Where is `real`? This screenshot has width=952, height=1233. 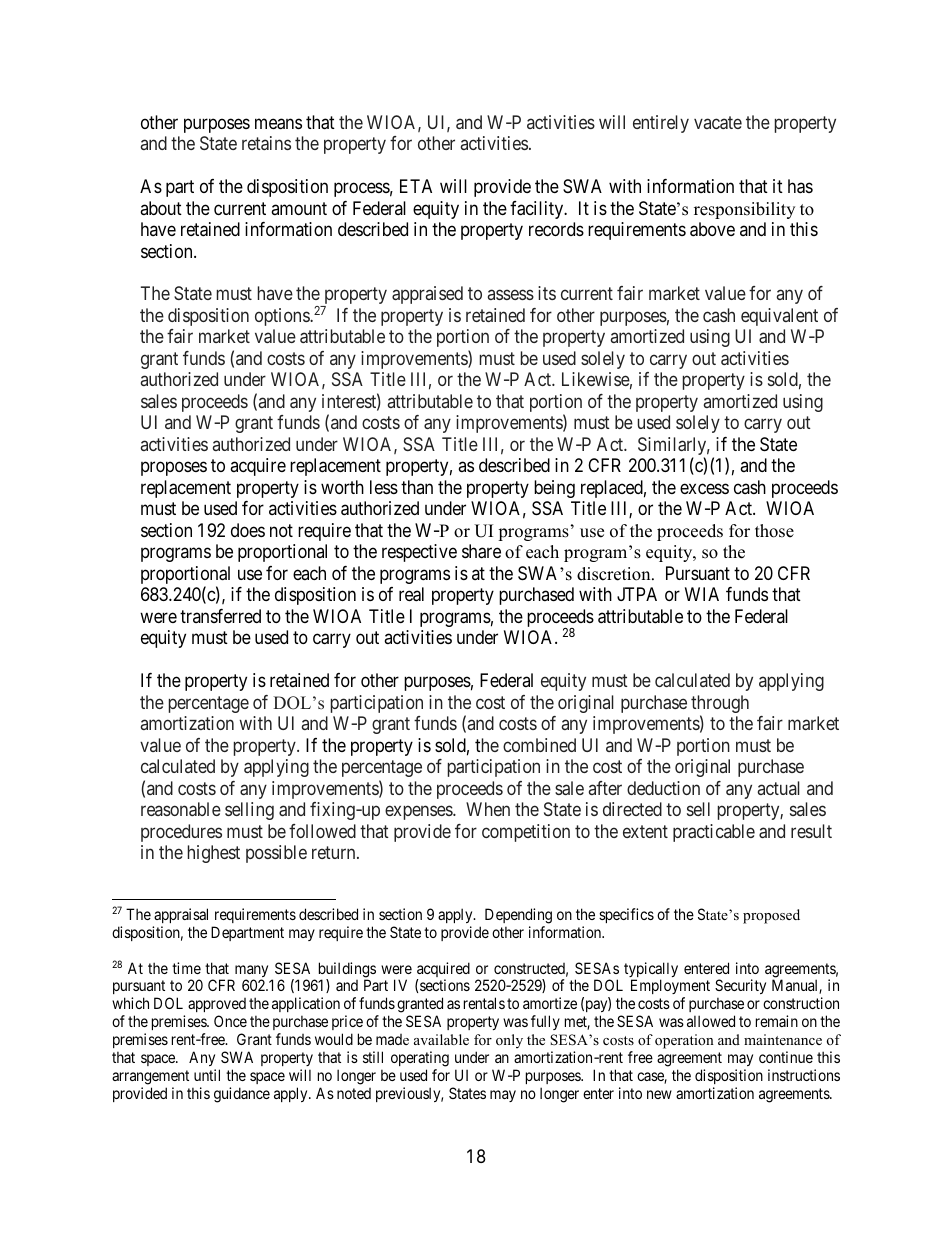 real is located at coordinates (411, 594).
